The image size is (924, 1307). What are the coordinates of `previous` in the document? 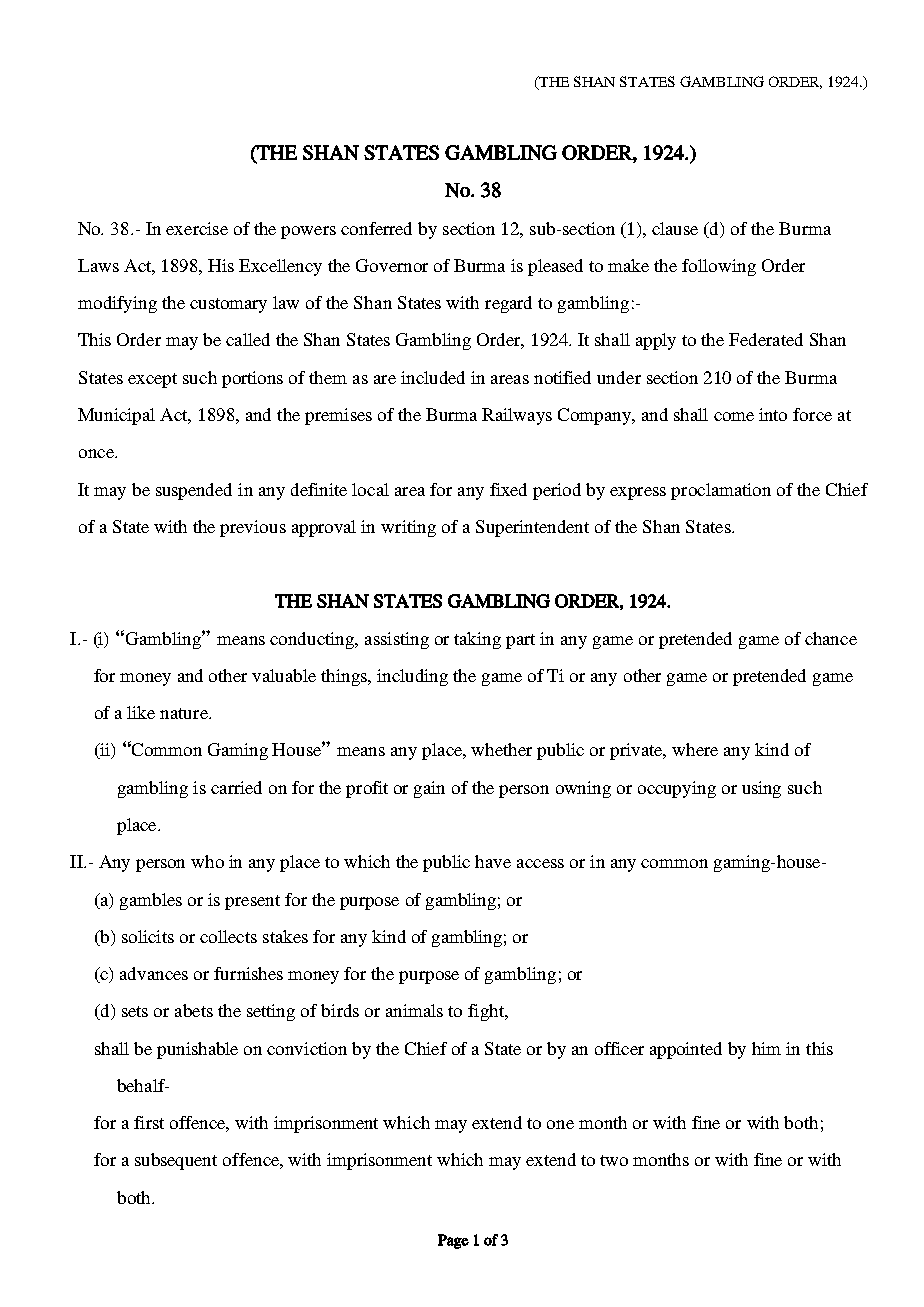 It's located at (253, 528).
